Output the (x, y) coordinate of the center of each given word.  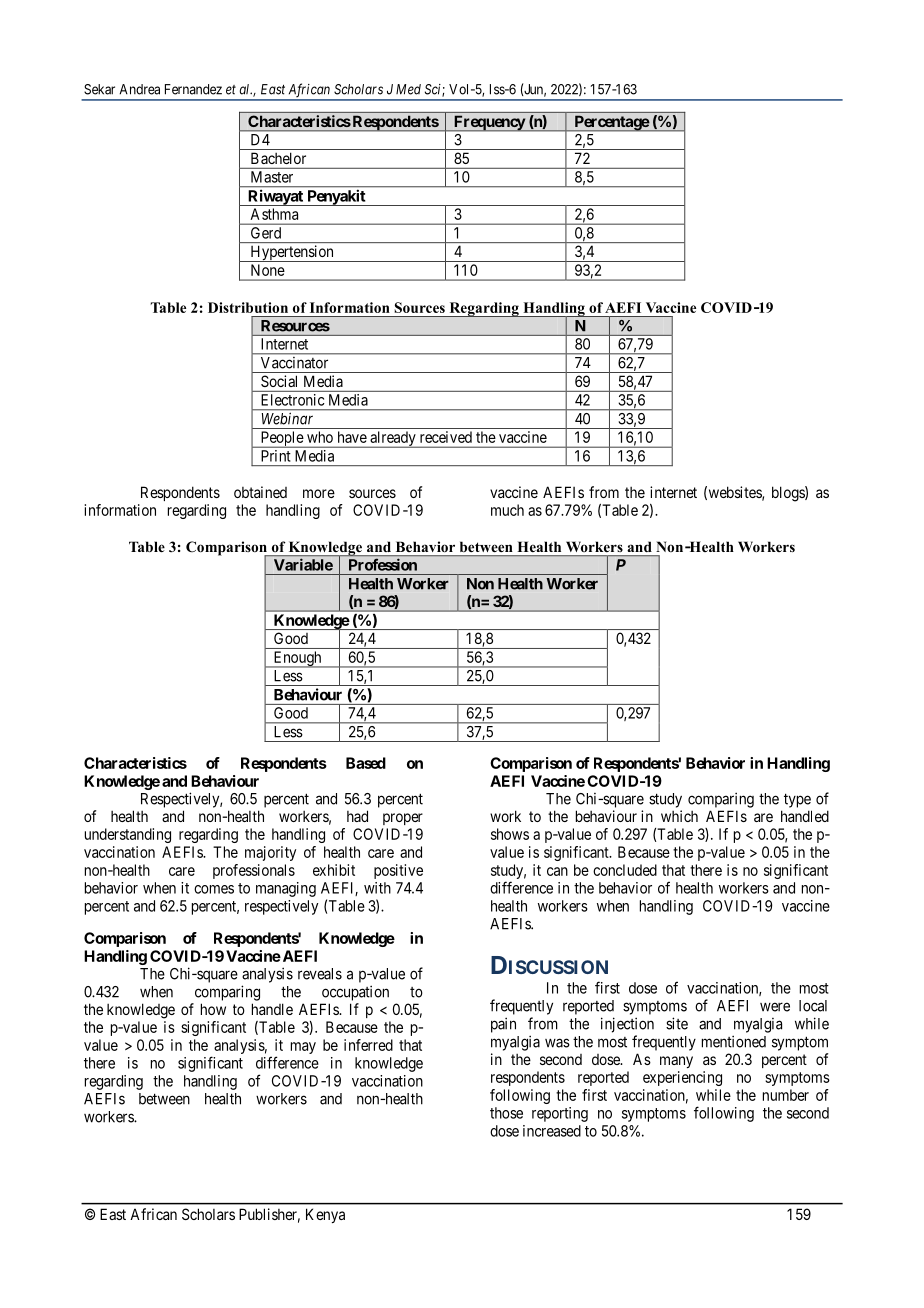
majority (270, 853)
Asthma (274, 214)
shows (510, 834)
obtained (260, 492)
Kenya (325, 1215)
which (679, 816)
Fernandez (193, 89)
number (786, 1095)
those (506, 1113)
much (507, 510)
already (393, 439)
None (267, 270)
